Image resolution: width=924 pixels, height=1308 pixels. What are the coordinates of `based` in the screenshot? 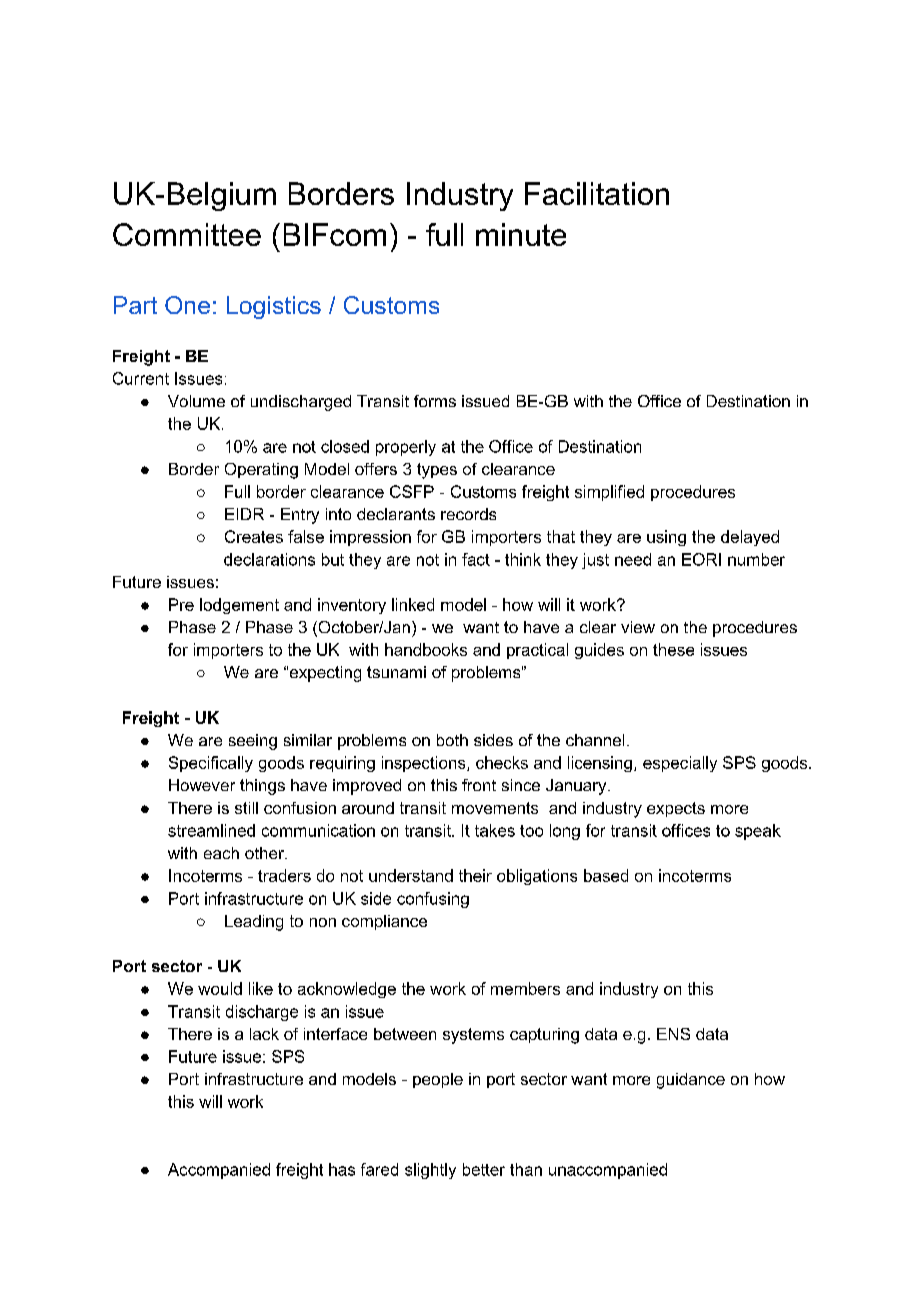 It's located at (606, 875).
